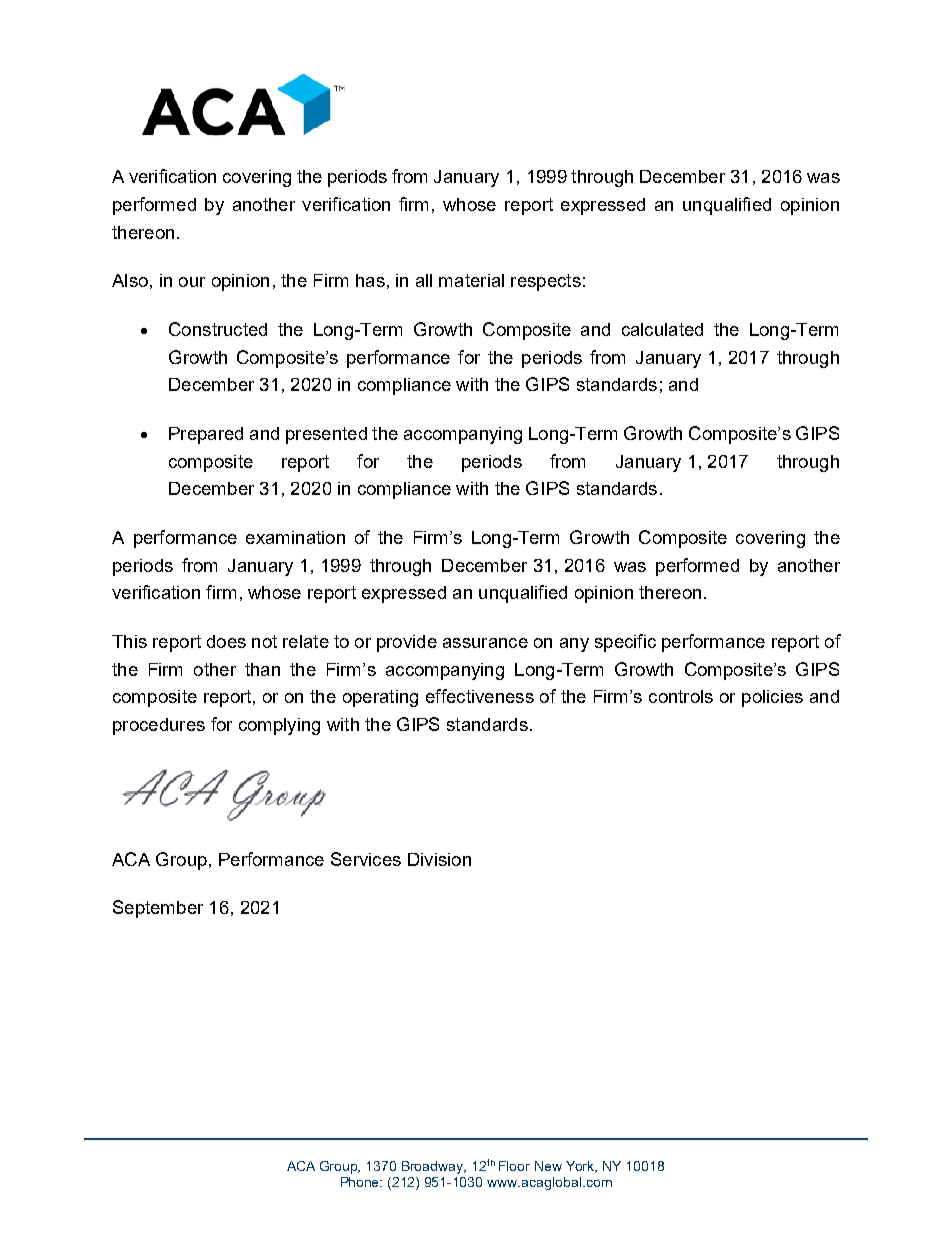 Image resolution: width=952 pixels, height=1233 pixels. What do you see at coordinates (662, 329) in the page?
I see `calculated` at bounding box center [662, 329].
